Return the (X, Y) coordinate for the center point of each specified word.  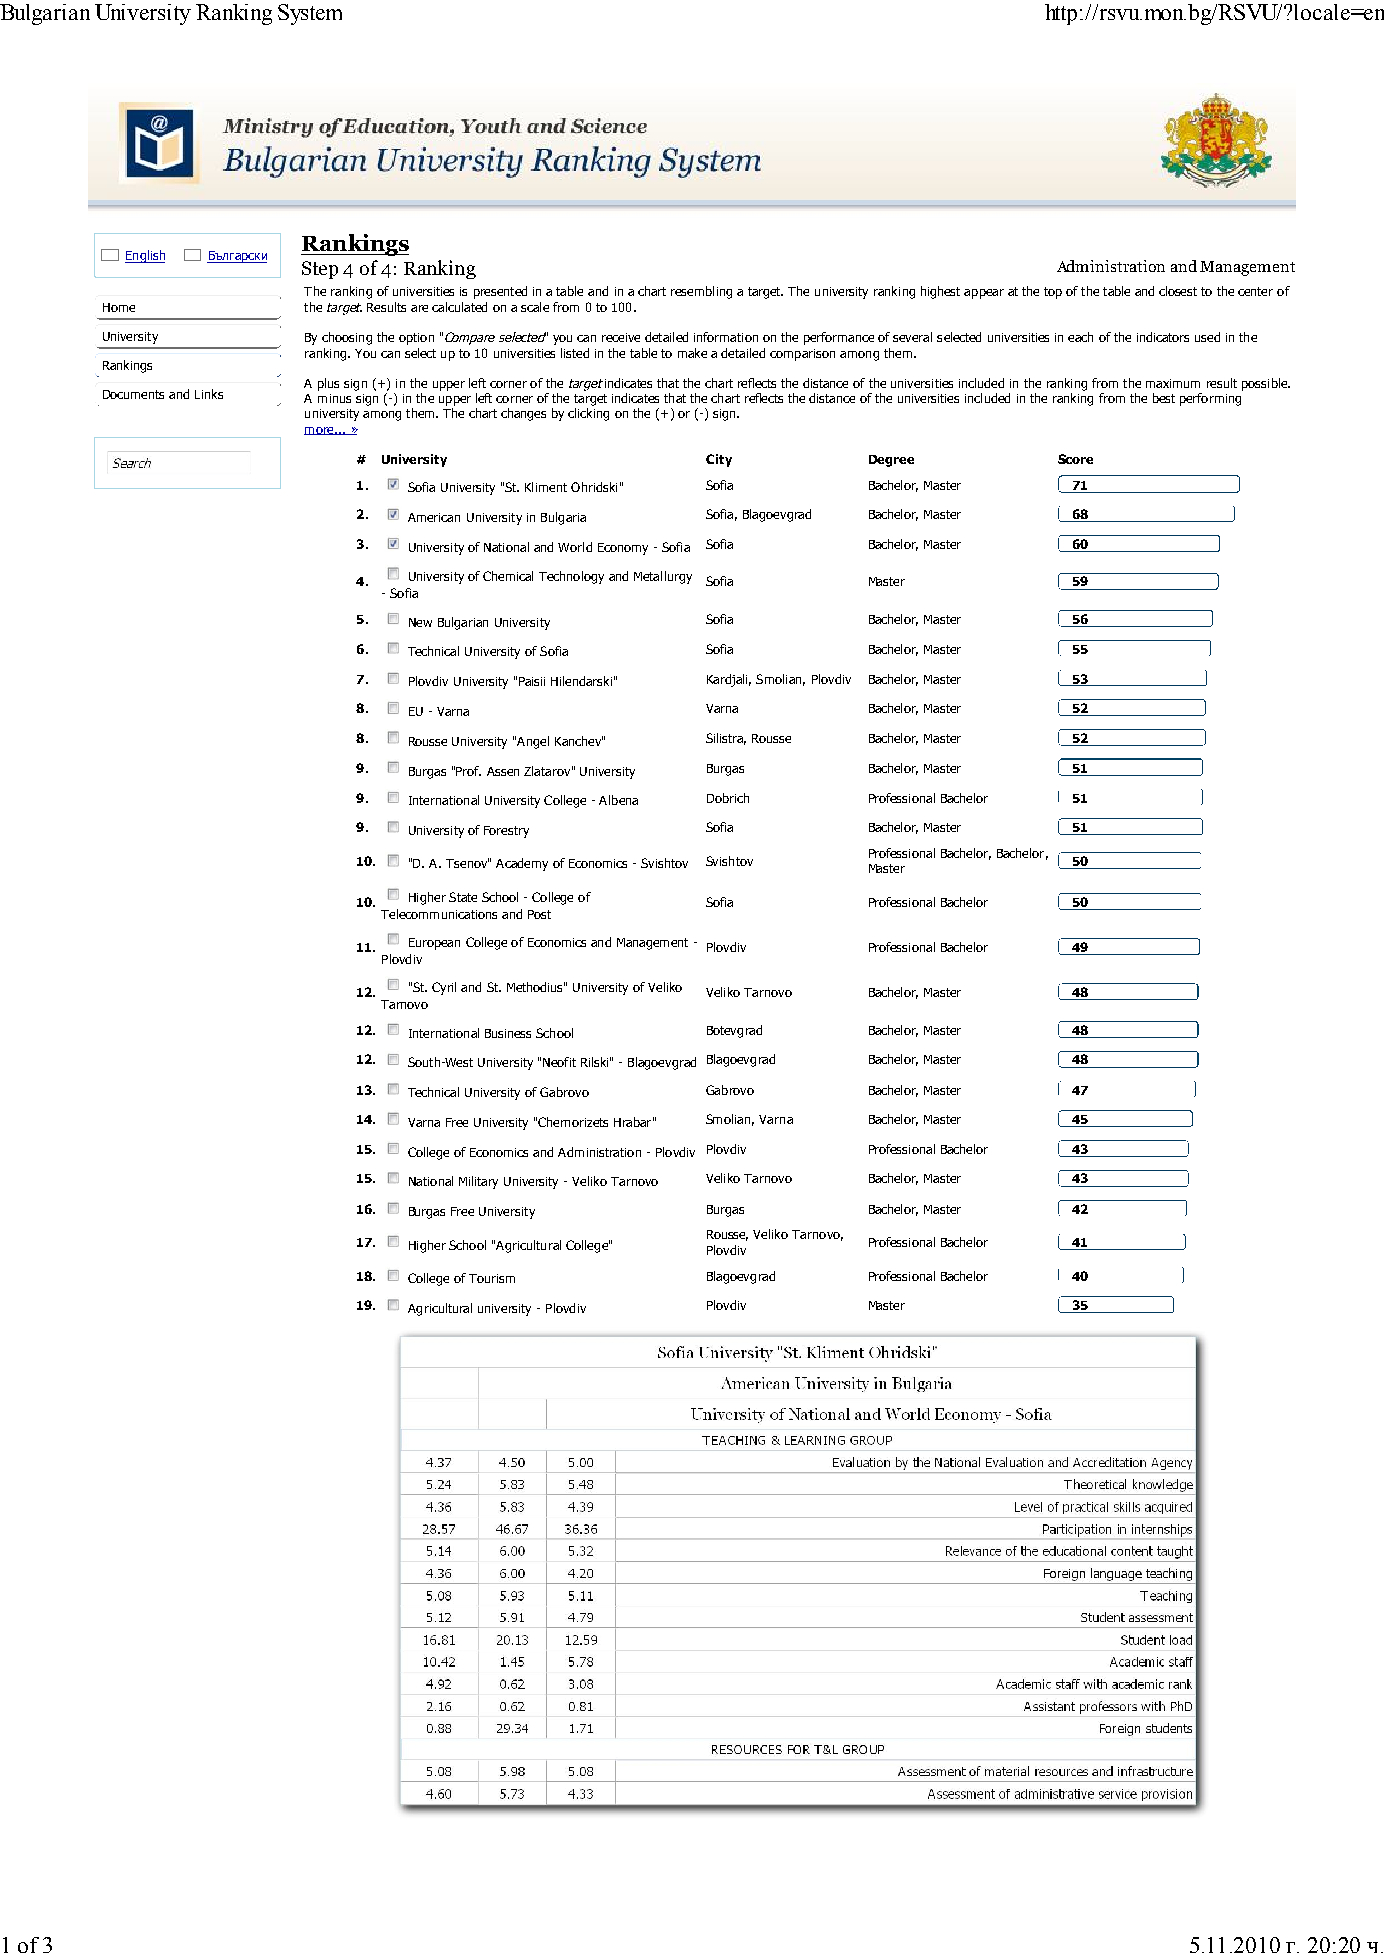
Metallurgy (663, 577)
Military (478, 1182)
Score (1075, 459)
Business (508, 1033)
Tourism (492, 1278)
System (310, 14)
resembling (701, 292)
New (420, 622)
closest (1178, 291)
